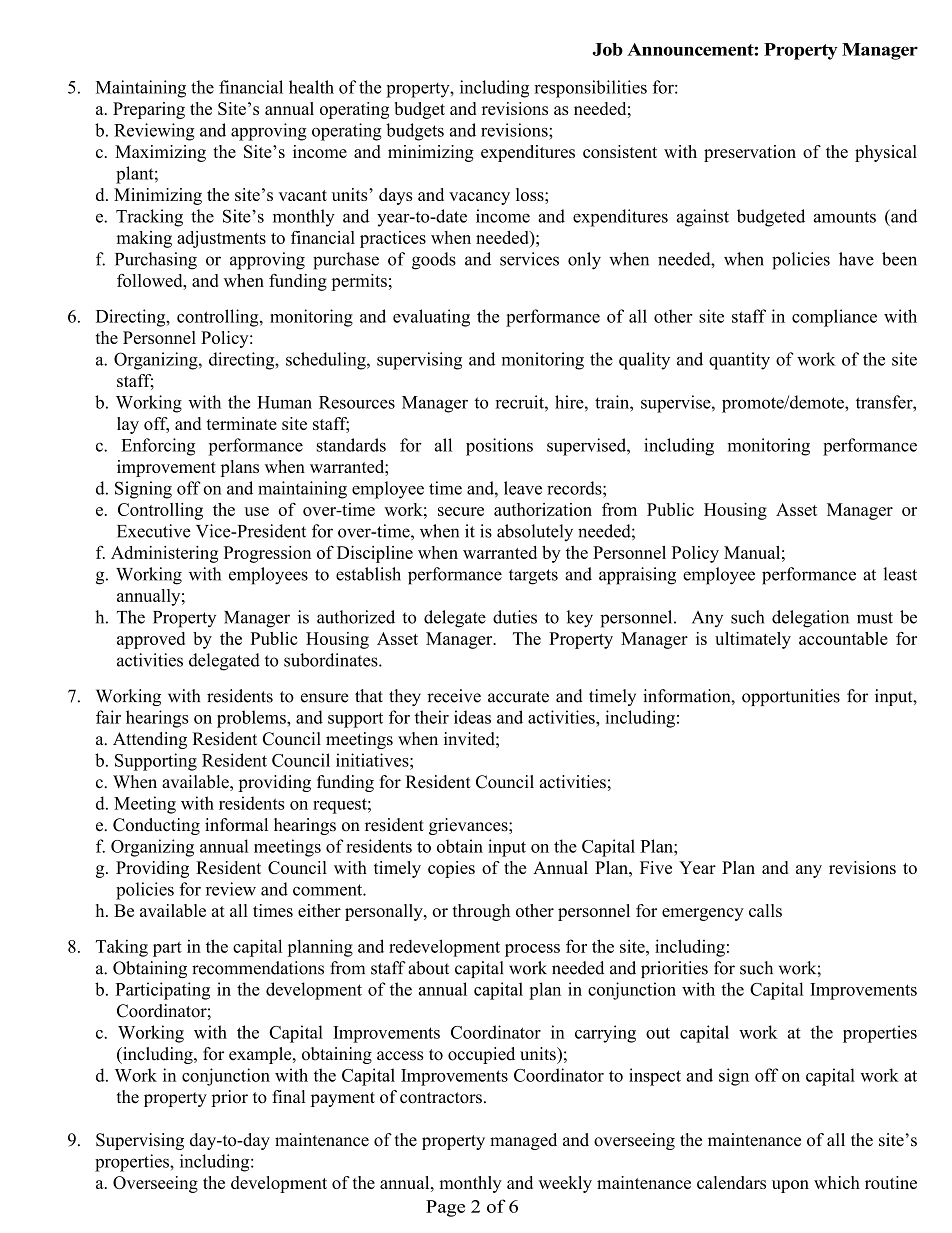 Image resolution: width=952 pixels, height=1233 pixels. I want to click on responsibilities, so click(590, 89).
